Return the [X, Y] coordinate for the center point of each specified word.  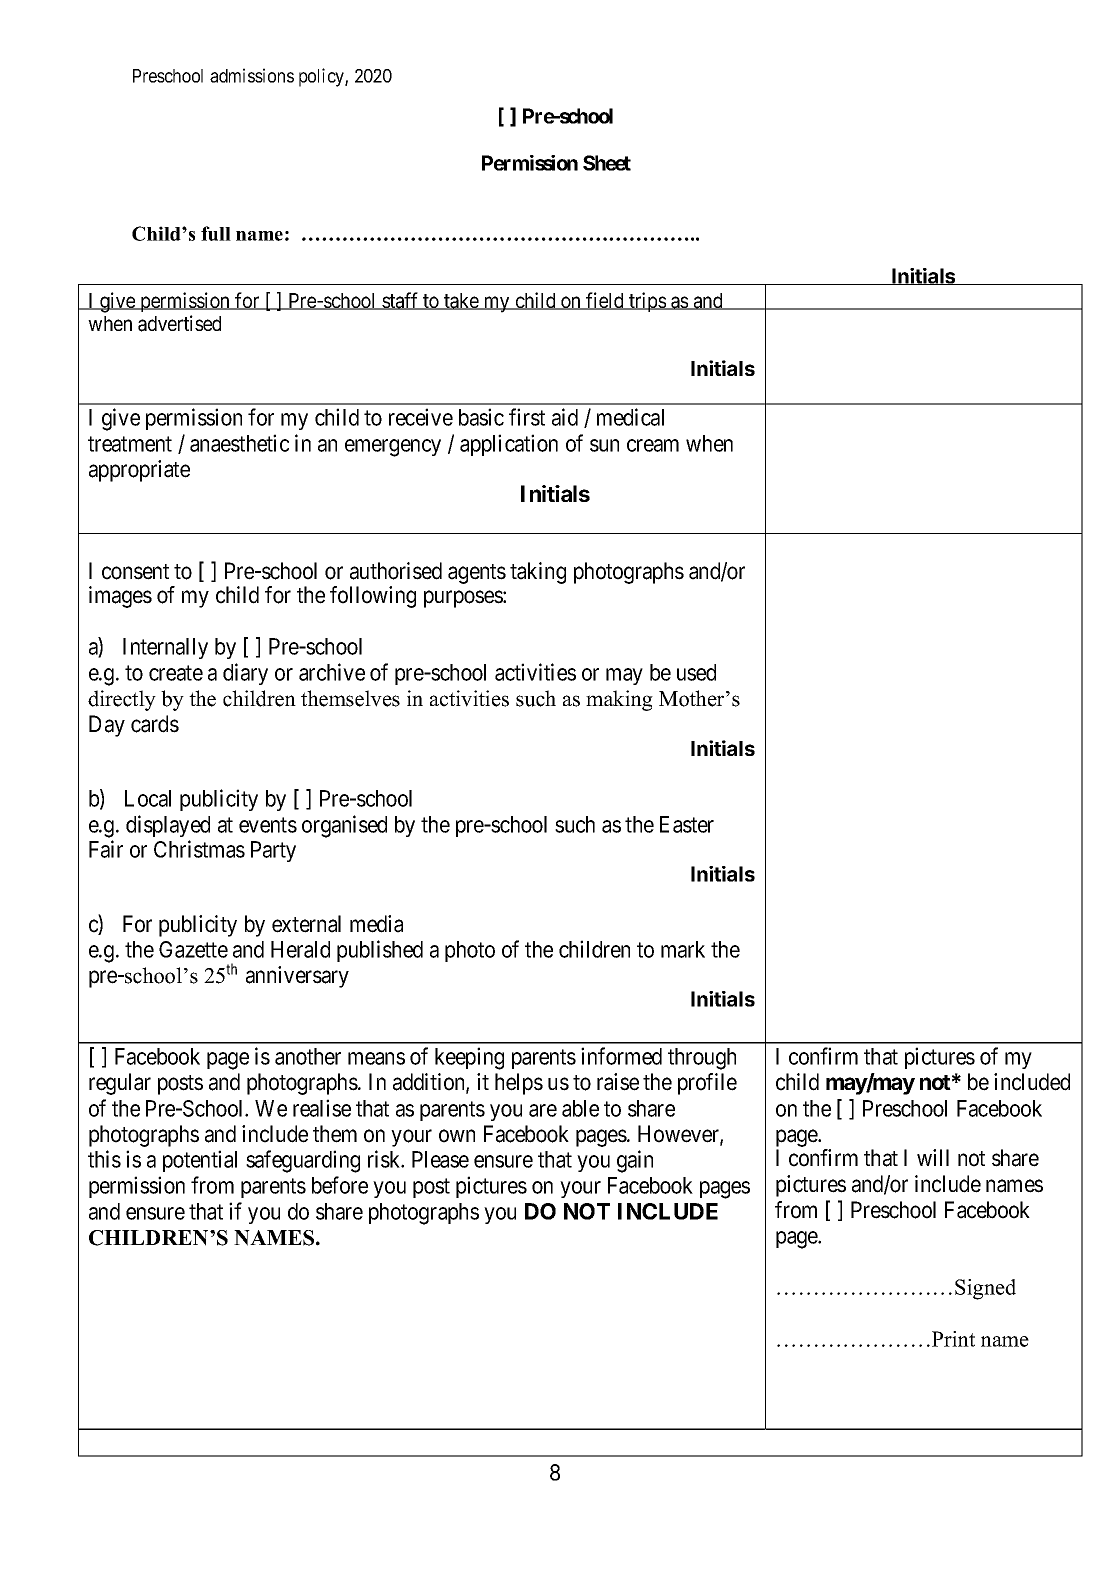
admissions [252, 75]
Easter [687, 824]
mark [683, 949]
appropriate [139, 471]
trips [647, 302]
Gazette [193, 949]
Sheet [607, 163]
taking [538, 573]
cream [653, 445]
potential [200, 1161]
